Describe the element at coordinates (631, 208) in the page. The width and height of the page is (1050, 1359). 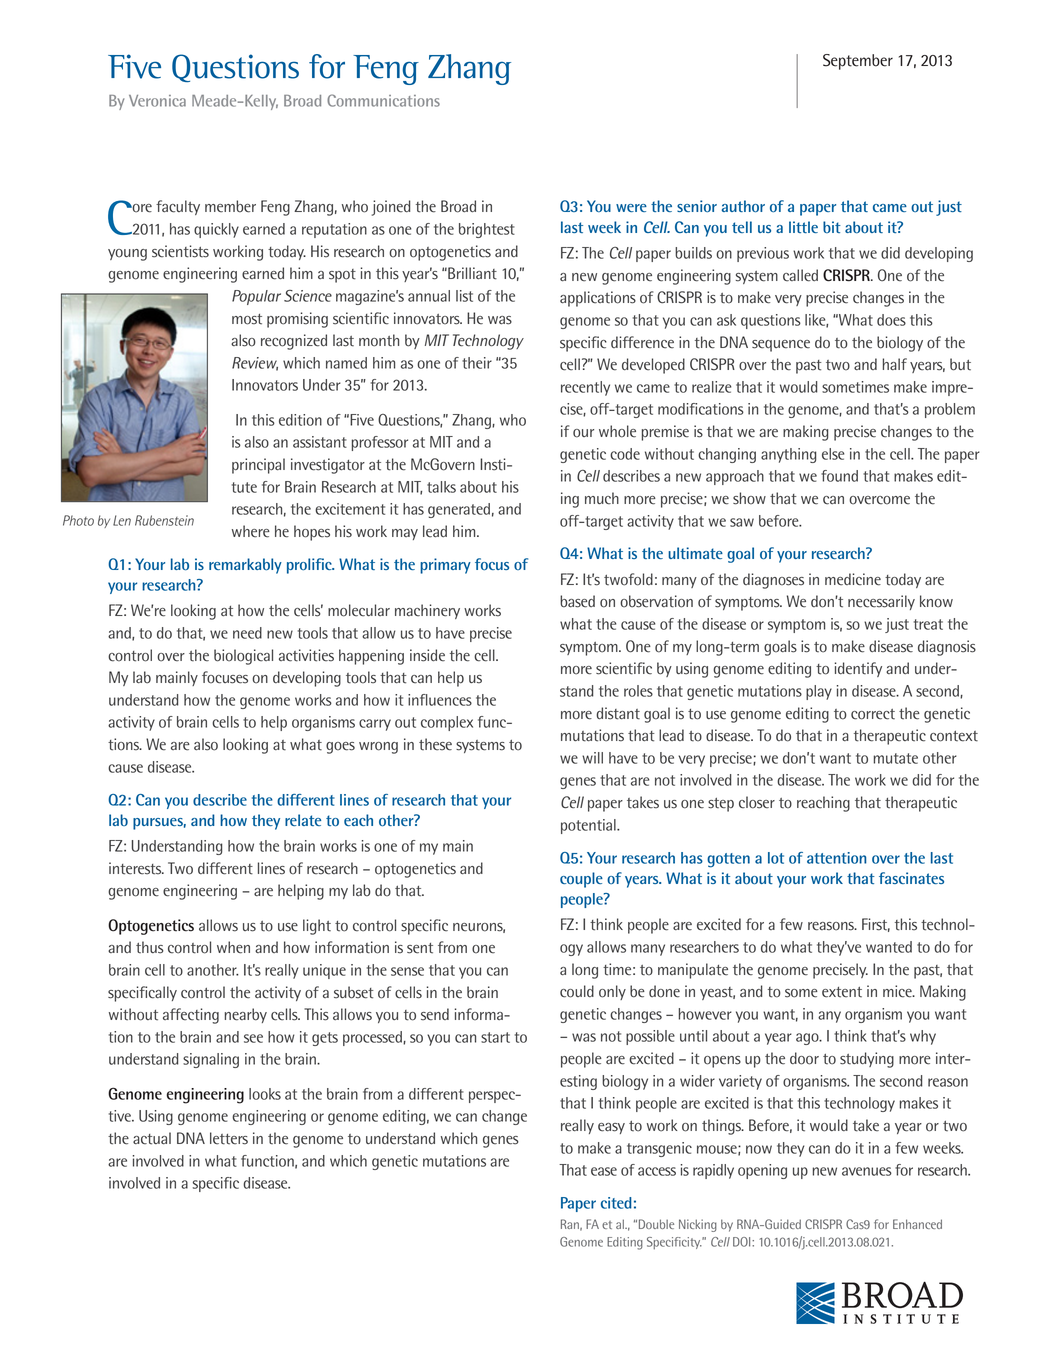
I see `were` at that location.
